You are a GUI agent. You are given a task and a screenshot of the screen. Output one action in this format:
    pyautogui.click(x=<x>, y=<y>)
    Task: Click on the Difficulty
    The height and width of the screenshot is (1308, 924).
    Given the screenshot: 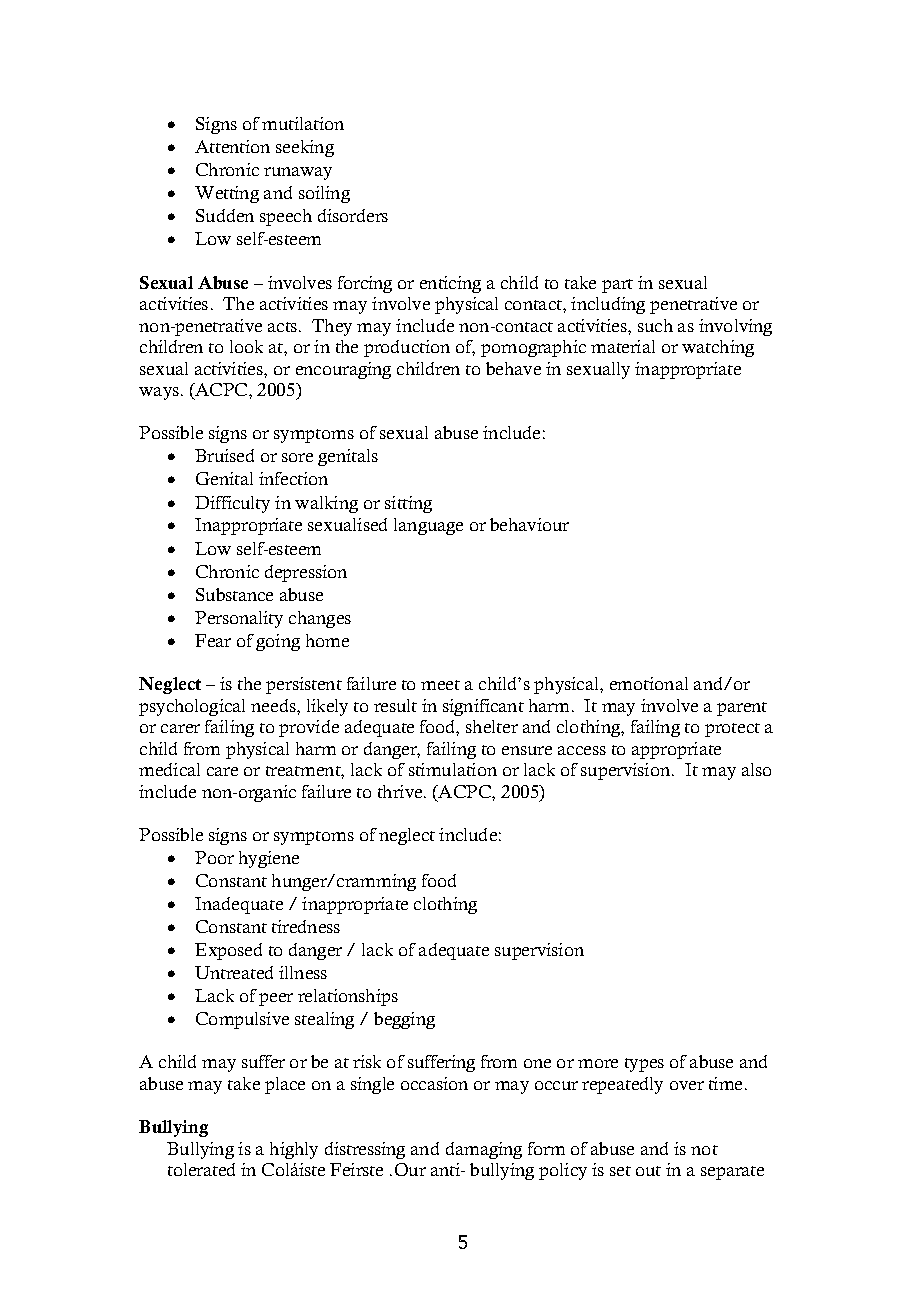 What is the action you would take?
    pyautogui.click(x=232, y=504)
